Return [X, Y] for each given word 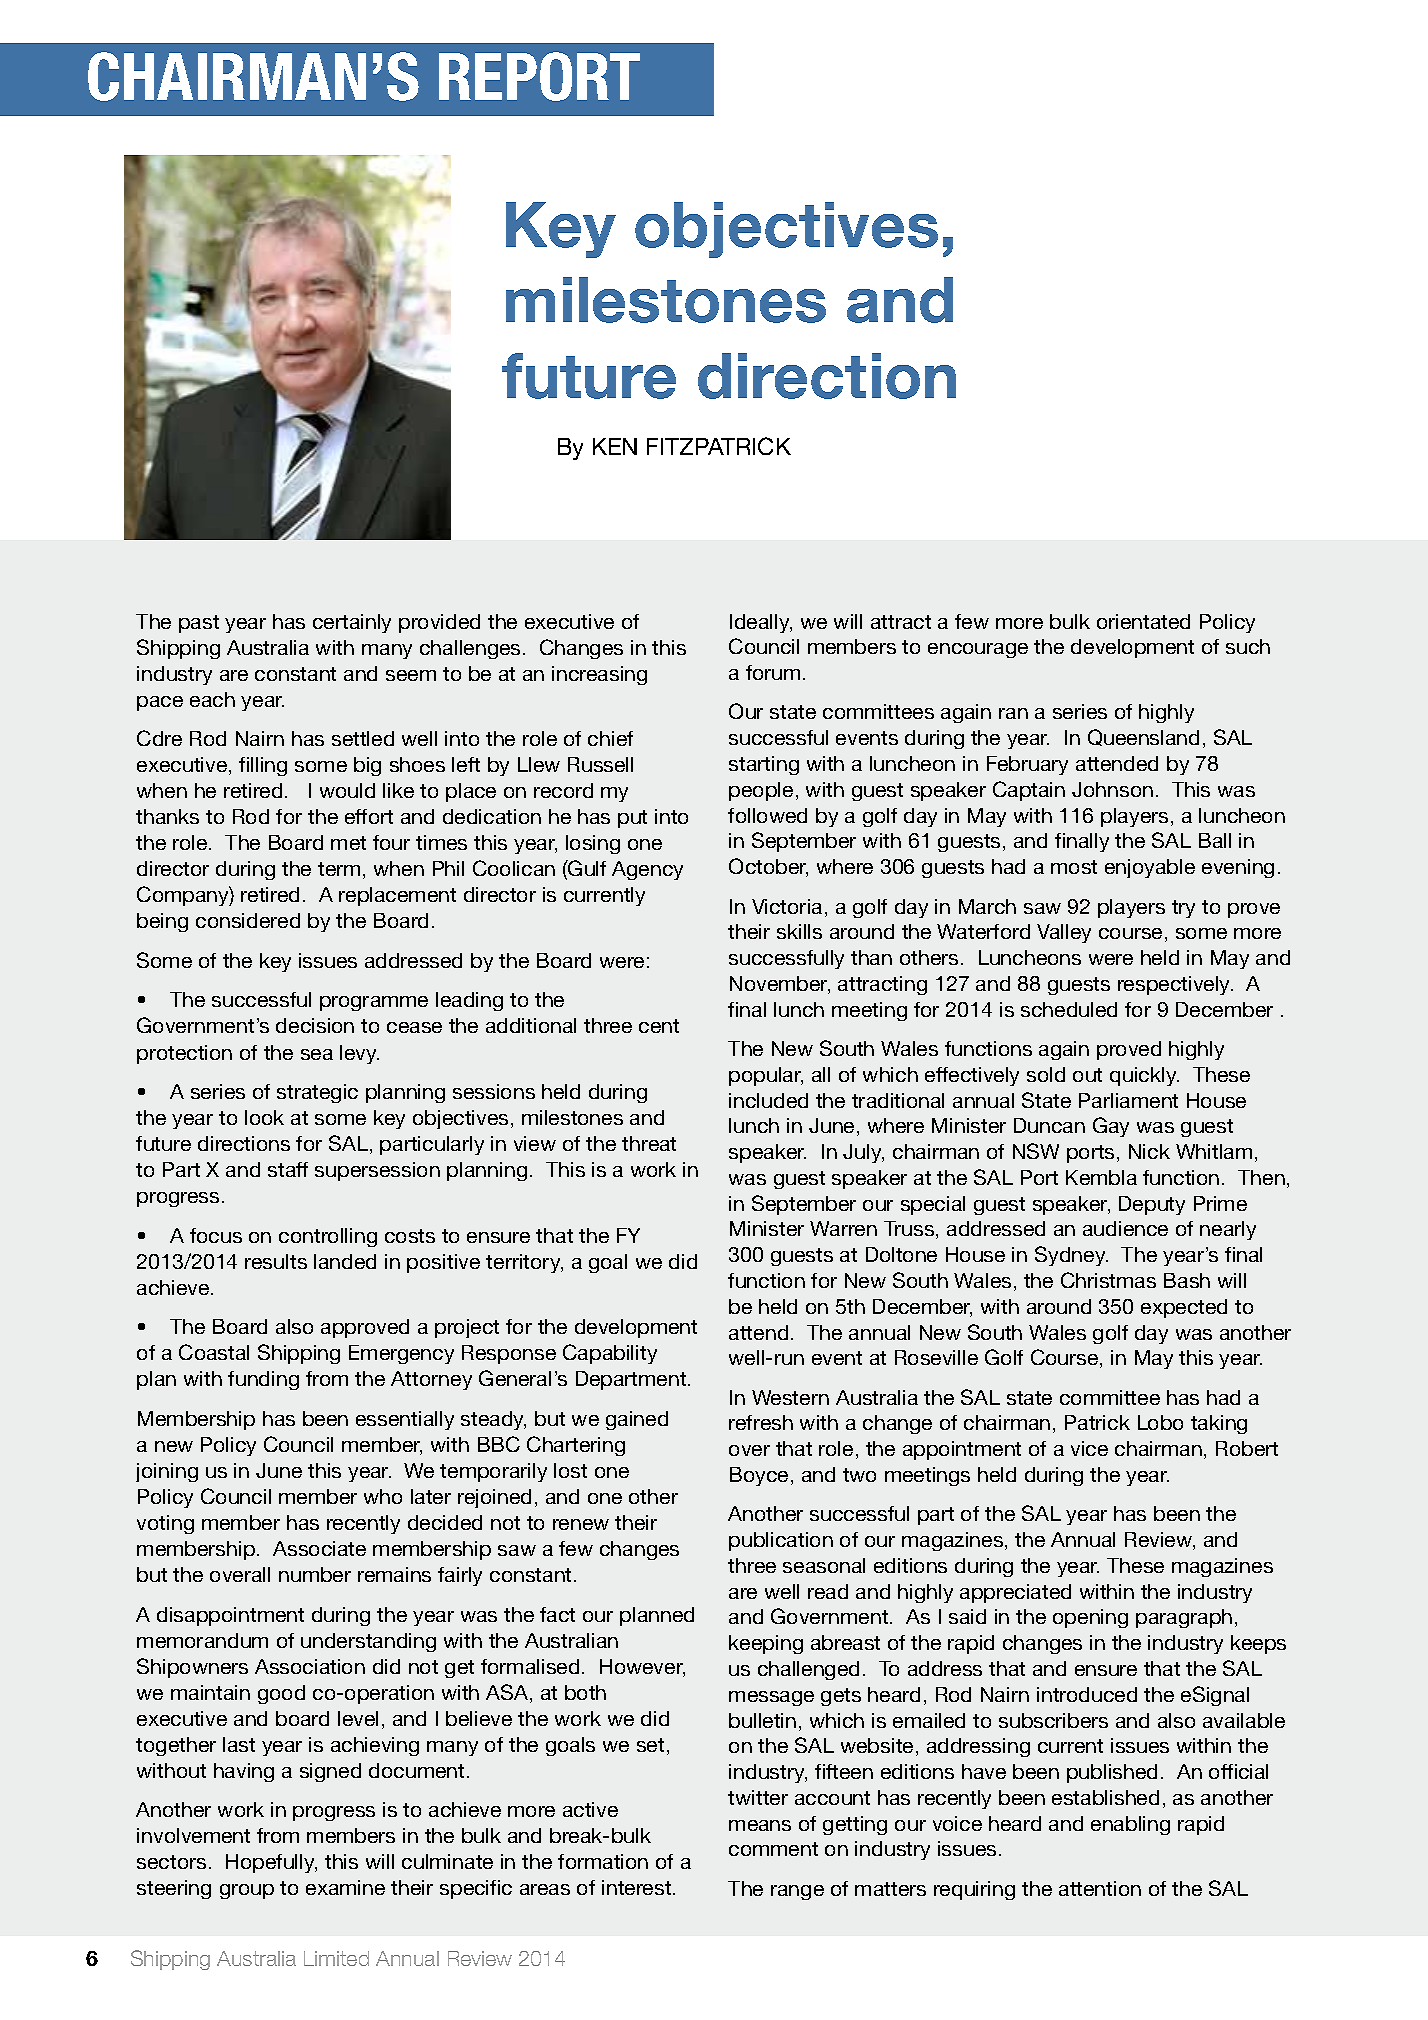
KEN [615, 446]
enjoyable [1150, 868]
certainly [352, 623]
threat [649, 1143]
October [768, 867]
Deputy [1152, 1205]
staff [288, 1169]
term [339, 869]
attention [1100, 1888]
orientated [1143, 621]
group [247, 1891]
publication [781, 1541]
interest [638, 1887]
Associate [319, 1548]
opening [1090, 1618]
